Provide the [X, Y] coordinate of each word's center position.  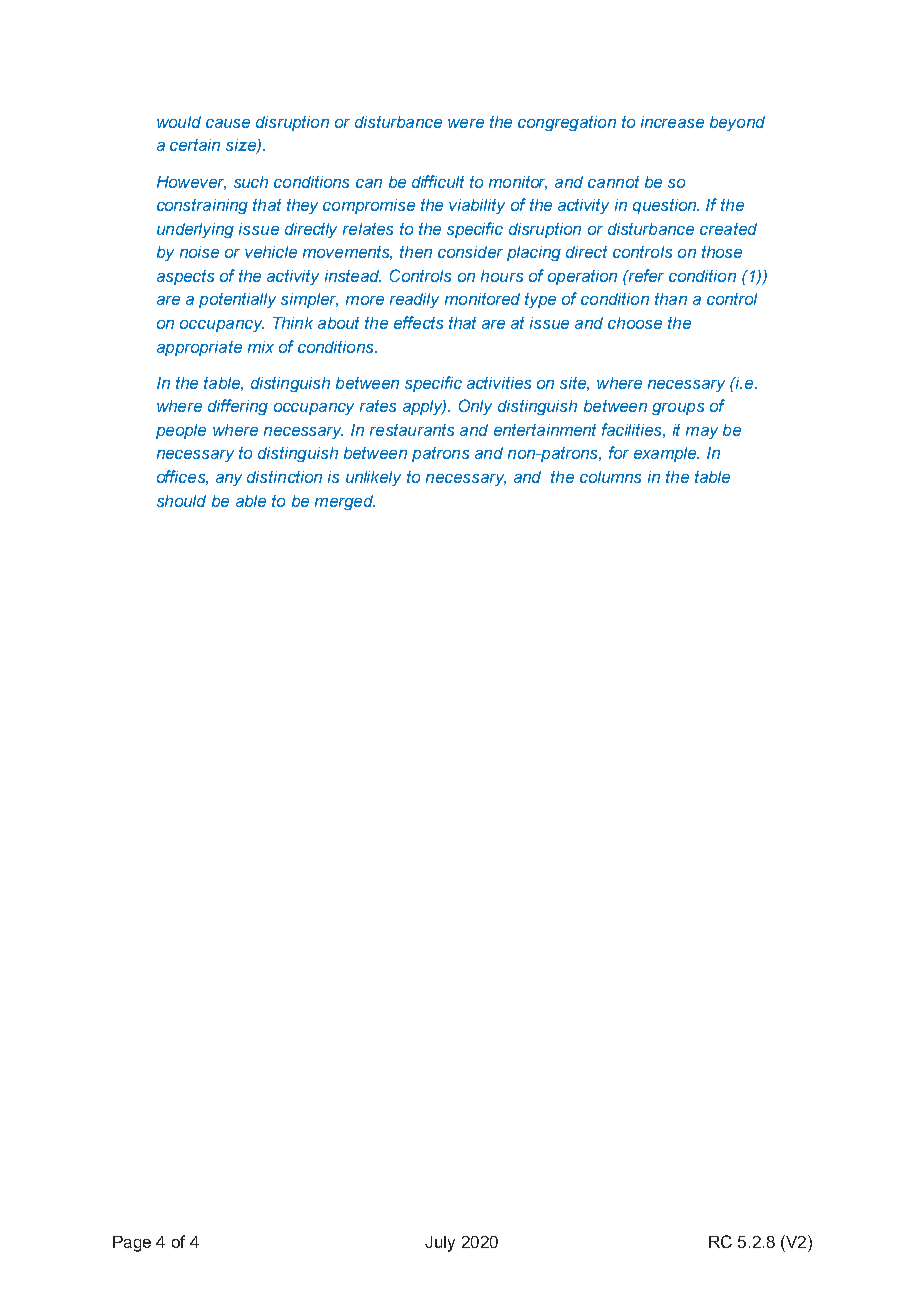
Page [132, 1244]
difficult [438, 181]
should [181, 501]
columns [610, 477]
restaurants [412, 430]
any [229, 480]
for [619, 452]
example [666, 454]
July [440, 1244]
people [181, 431]
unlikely [373, 478]
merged [345, 502]
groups [678, 409]
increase [672, 122]
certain [195, 145]
